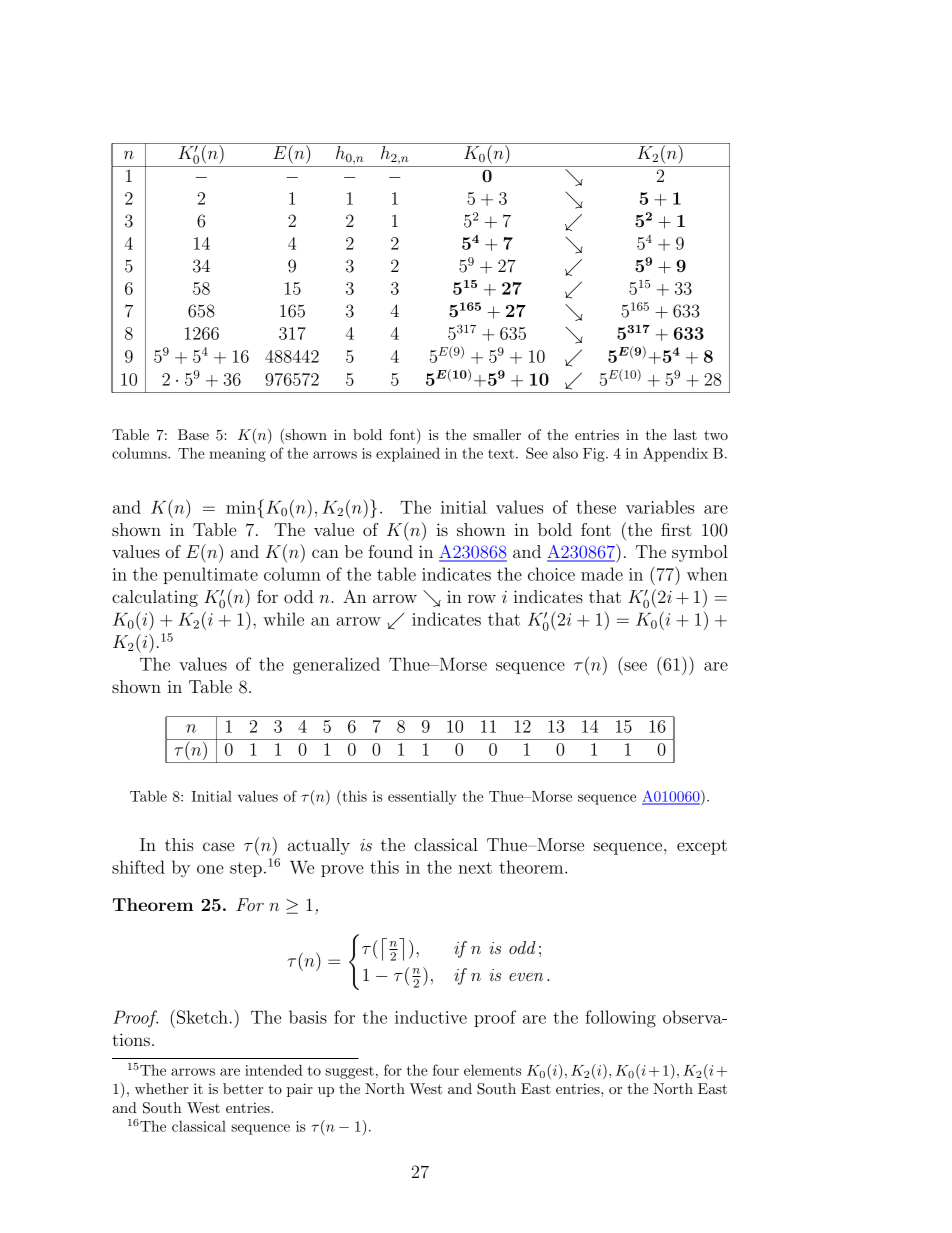 This document has height=1233, width=952. What do you see at coordinates (446, 1070) in the document?
I see `four` at bounding box center [446, 1070].
